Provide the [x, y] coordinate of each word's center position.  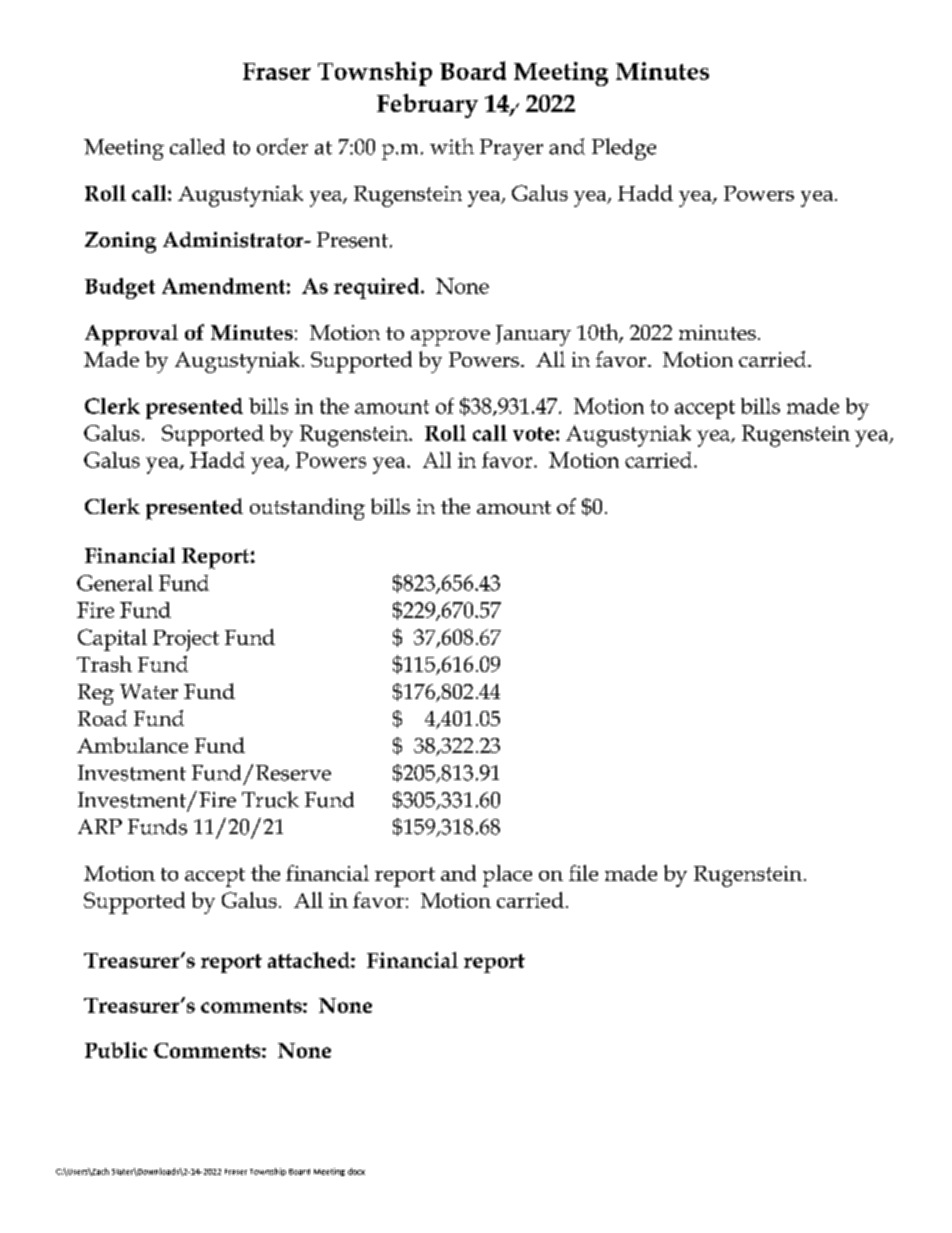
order [282, 146]
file [583, 873]
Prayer [511, 149]
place [507, 876]
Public [116, 1050]
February [427, 106]
